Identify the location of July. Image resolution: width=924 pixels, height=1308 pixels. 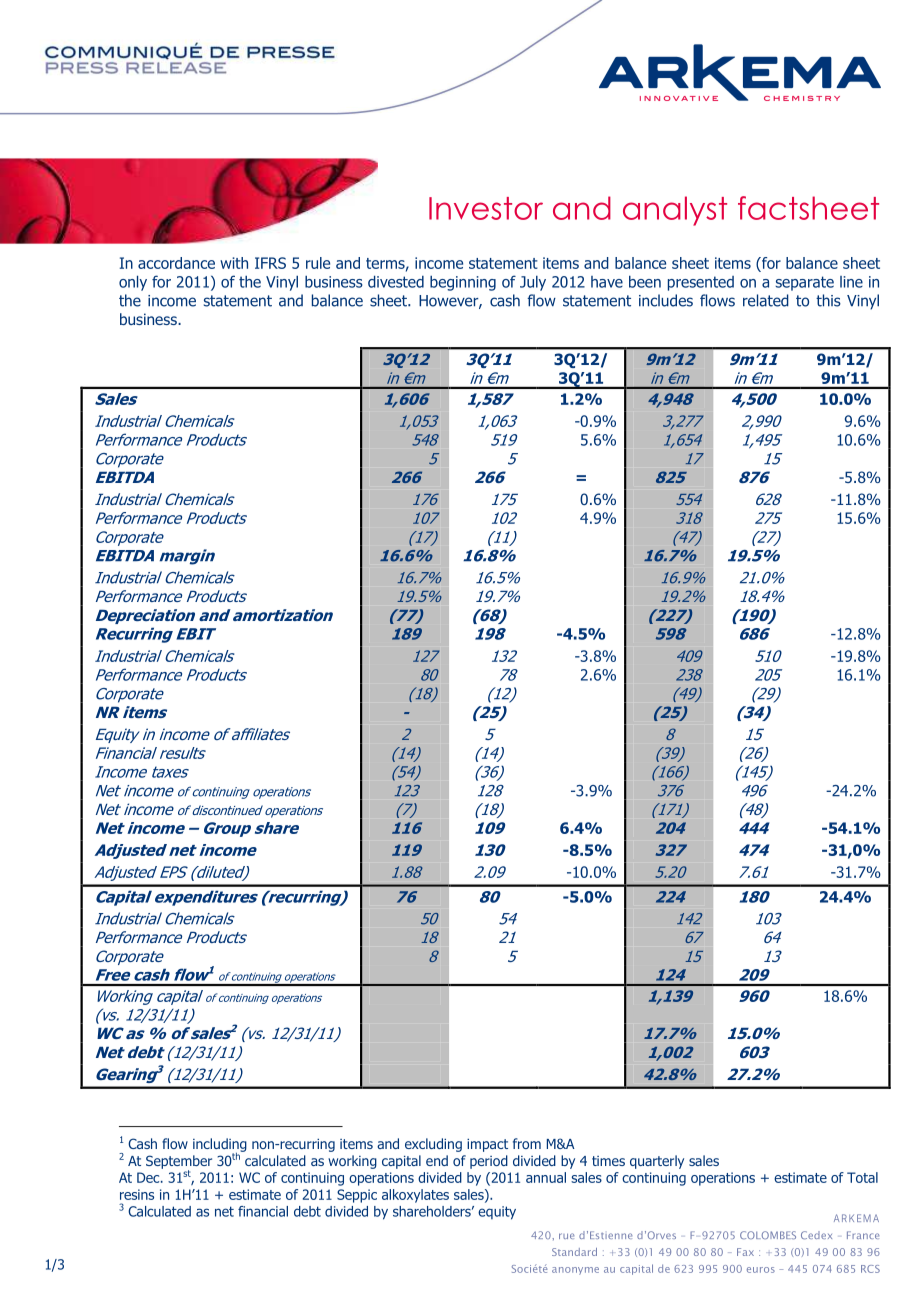
(533, 283).
